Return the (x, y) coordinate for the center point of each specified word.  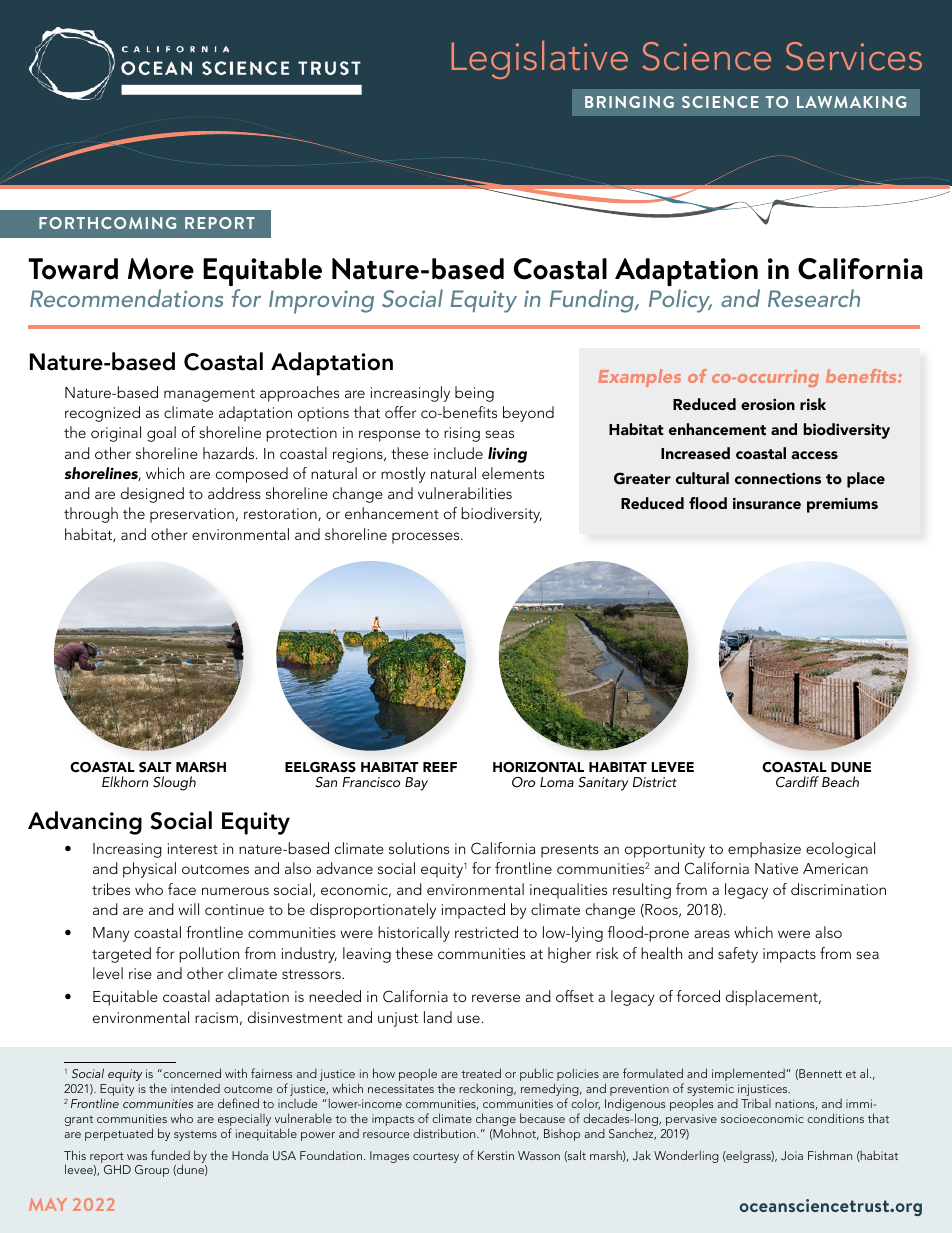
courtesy (436, 1158)
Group (152, 1171)
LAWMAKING (851, 102)
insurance (767, 503)
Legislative (539, 60)
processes (427, 538)
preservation (192, 515)
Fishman (830, 1155)
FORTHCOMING (107, 223)
